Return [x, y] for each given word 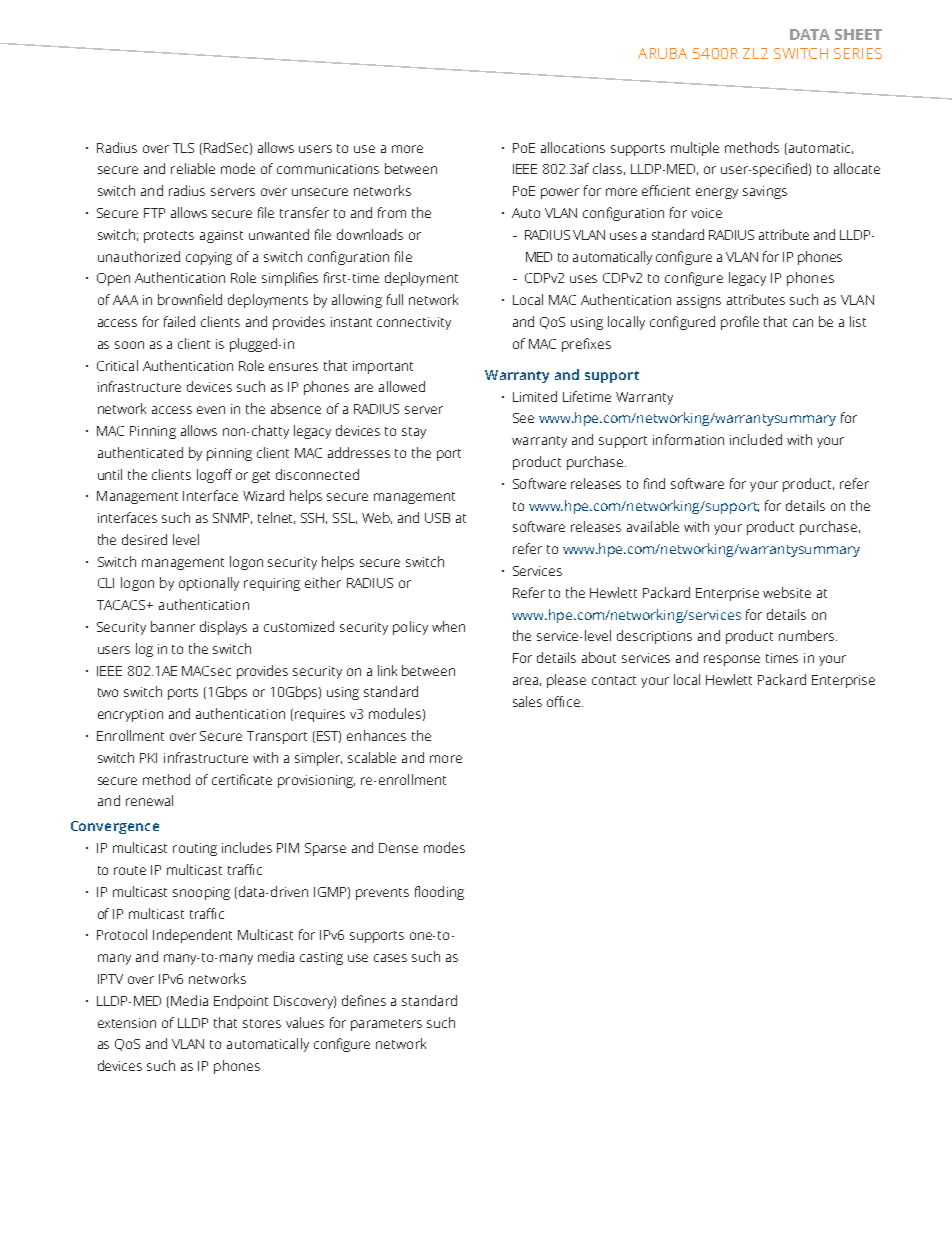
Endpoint [241, 1002]
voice [706, 213]
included [756, 439]
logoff [214, 476]
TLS [183, 148]
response [732, 660]
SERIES [858, 53]
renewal [149, 800]
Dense [398, 848]
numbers [808, 635]
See [523, 418]
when [448, 626]
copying [209, 258]
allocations [573, 147]
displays [223, 628]
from [392, 212]
